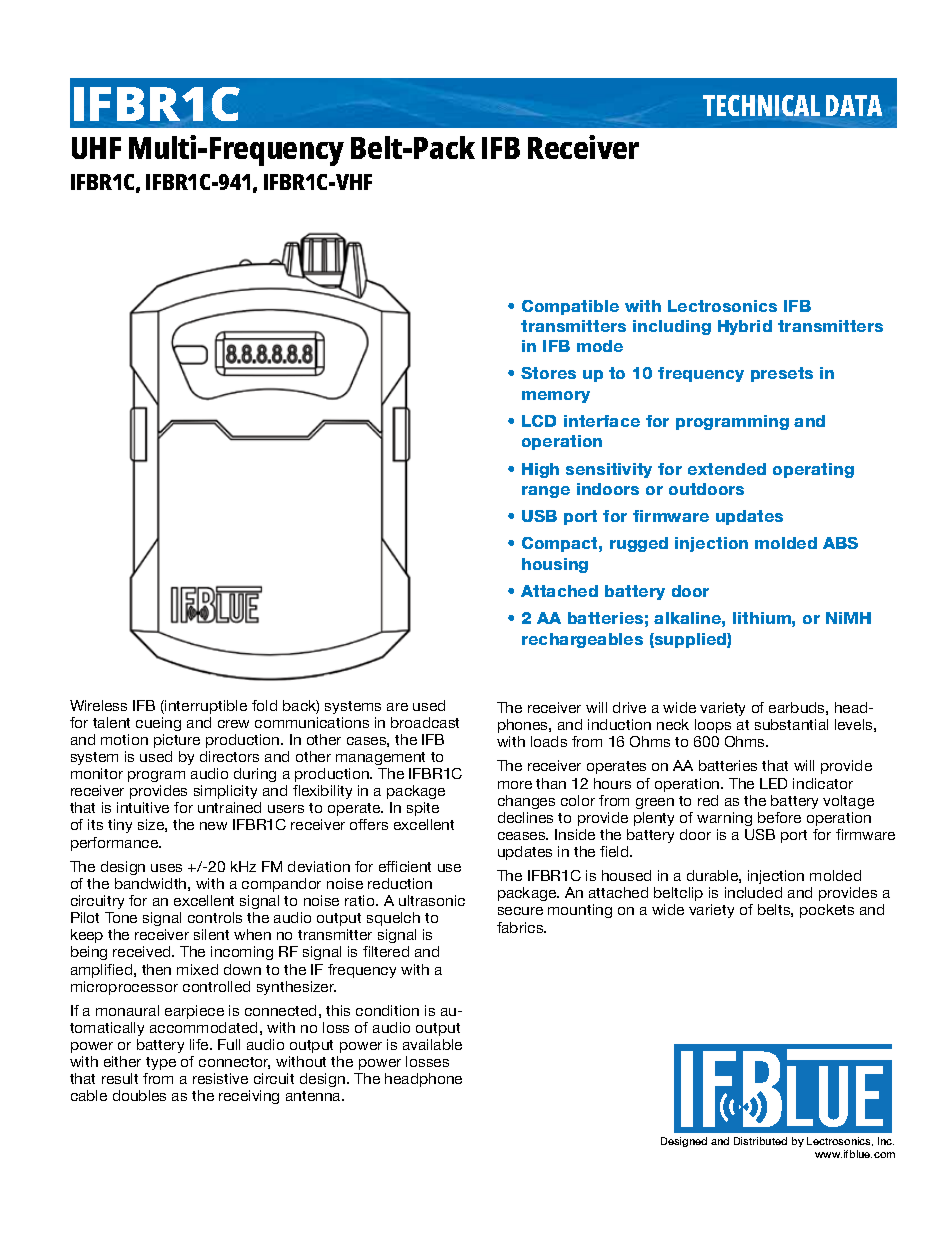 The height and width of the screenshot is (1233, 952). What do you see at coordinates (139, 1095) in the screenshot?
I see `doubles` at bounding box center [139, 1095].
